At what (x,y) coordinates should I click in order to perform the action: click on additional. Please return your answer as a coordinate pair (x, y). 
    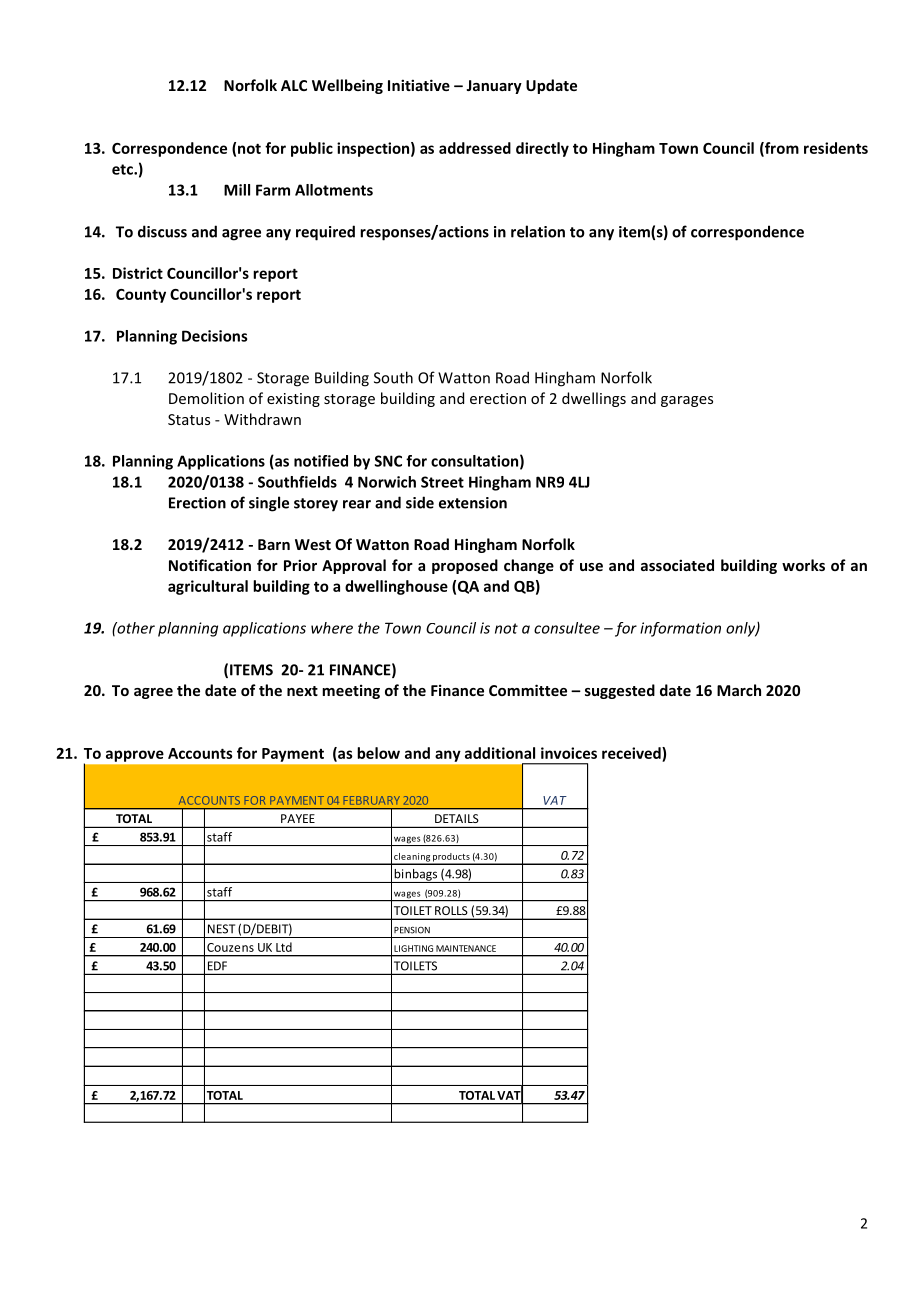
    Looking at the image, I should click on (500, 753).
